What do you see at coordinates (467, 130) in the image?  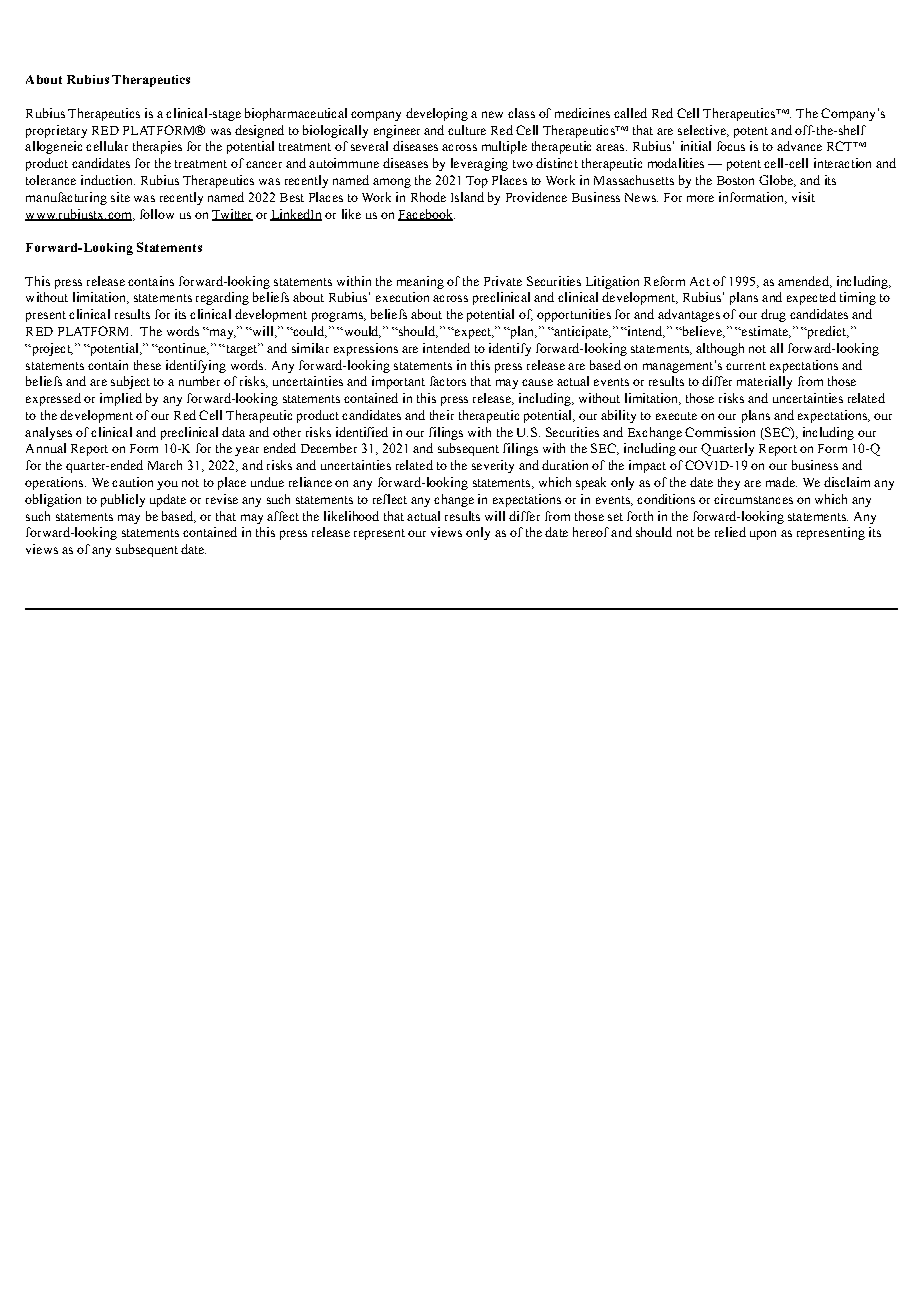 I see `culture` at bounding box center [467, 130].
